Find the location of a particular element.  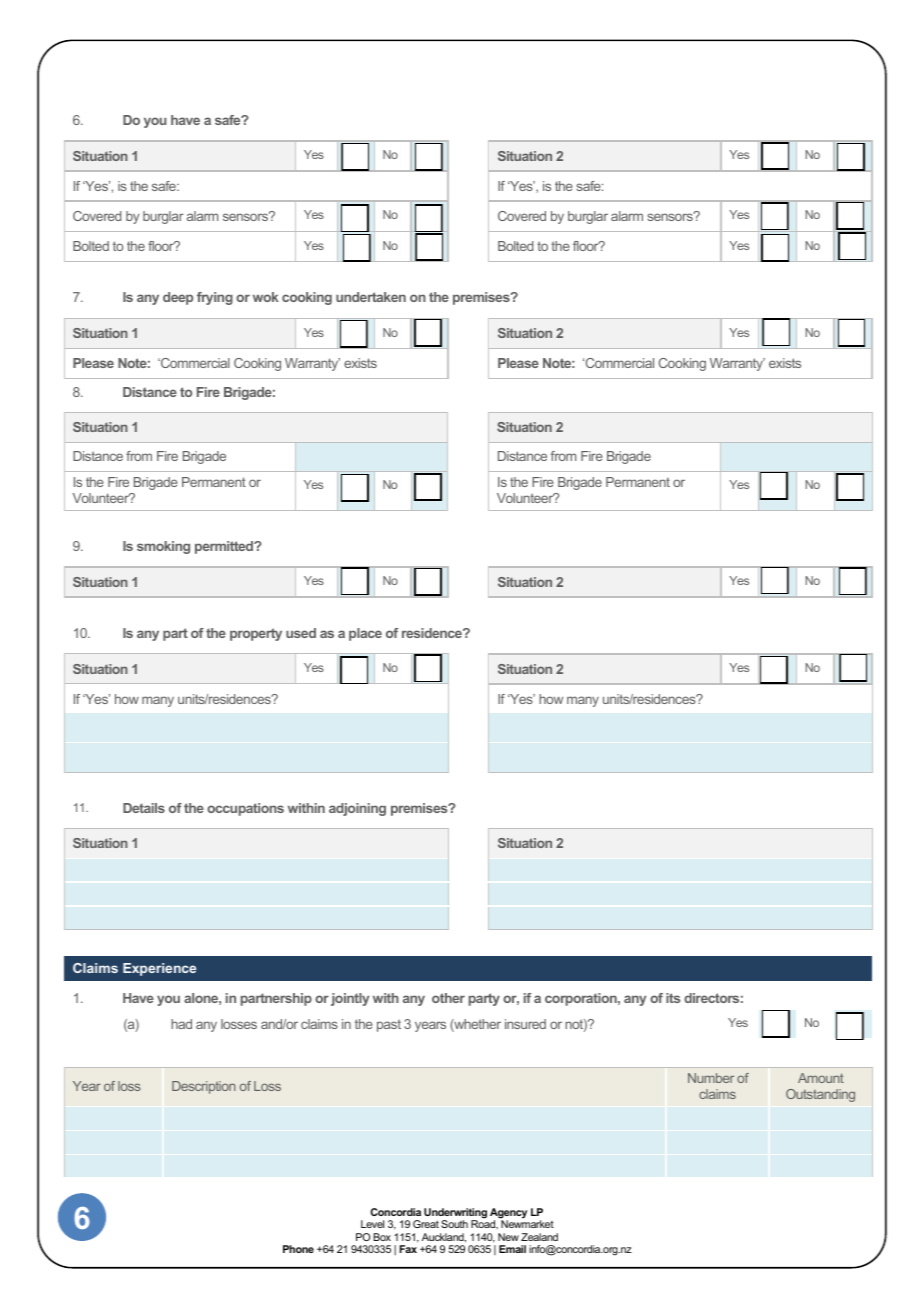

Experience is located at coordinates (159, 969).
